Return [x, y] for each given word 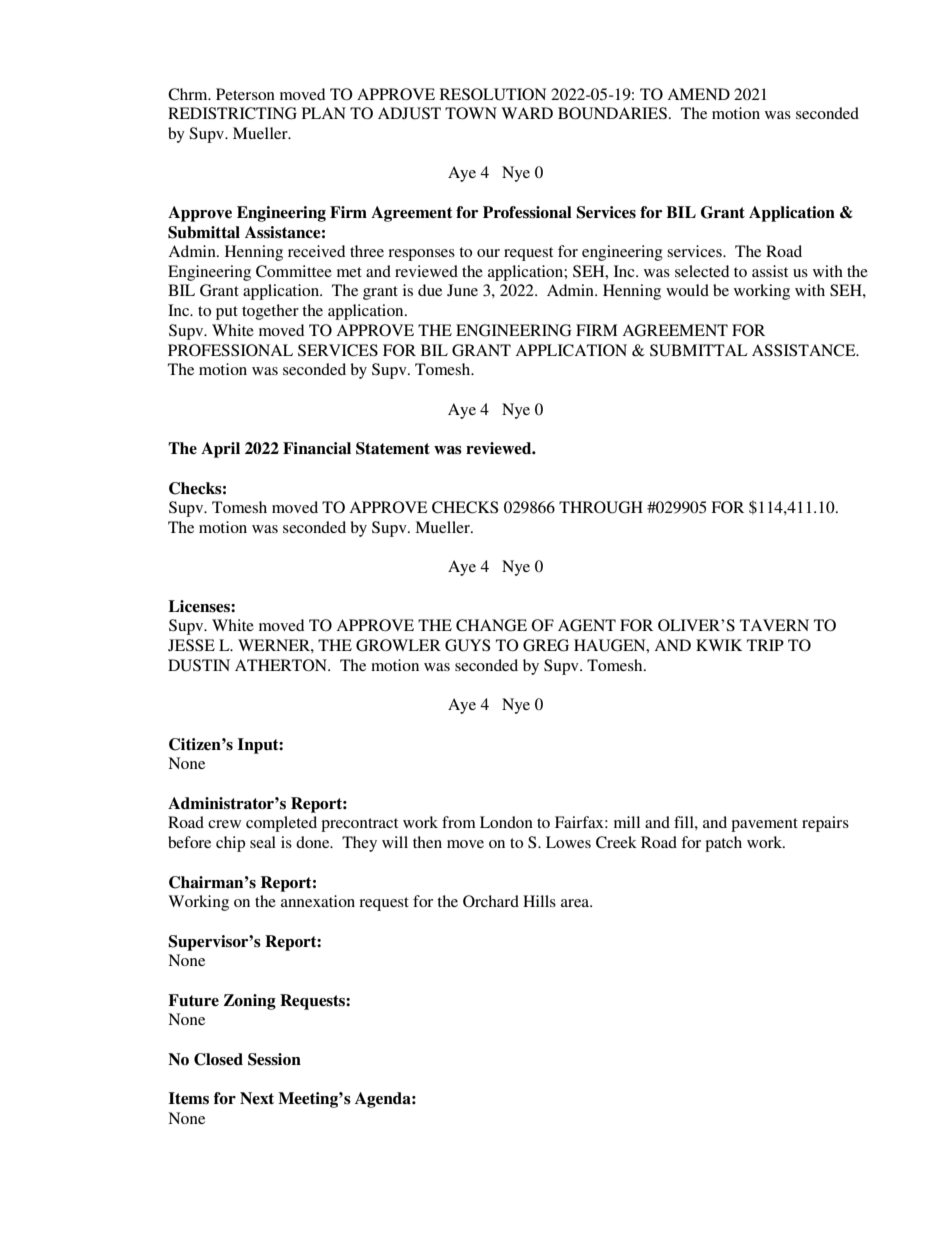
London [506, 822]
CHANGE [491, 625]
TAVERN [774, 625]
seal [263, 842]
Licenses [200, 606]
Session [274, 1059]
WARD [527, 113]
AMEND [698, 94]
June [462, 290]
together [270, 312]
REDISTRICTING [232, 113]
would [687, 290]
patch [723, 844]
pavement [764, 825]
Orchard [491, 901]
